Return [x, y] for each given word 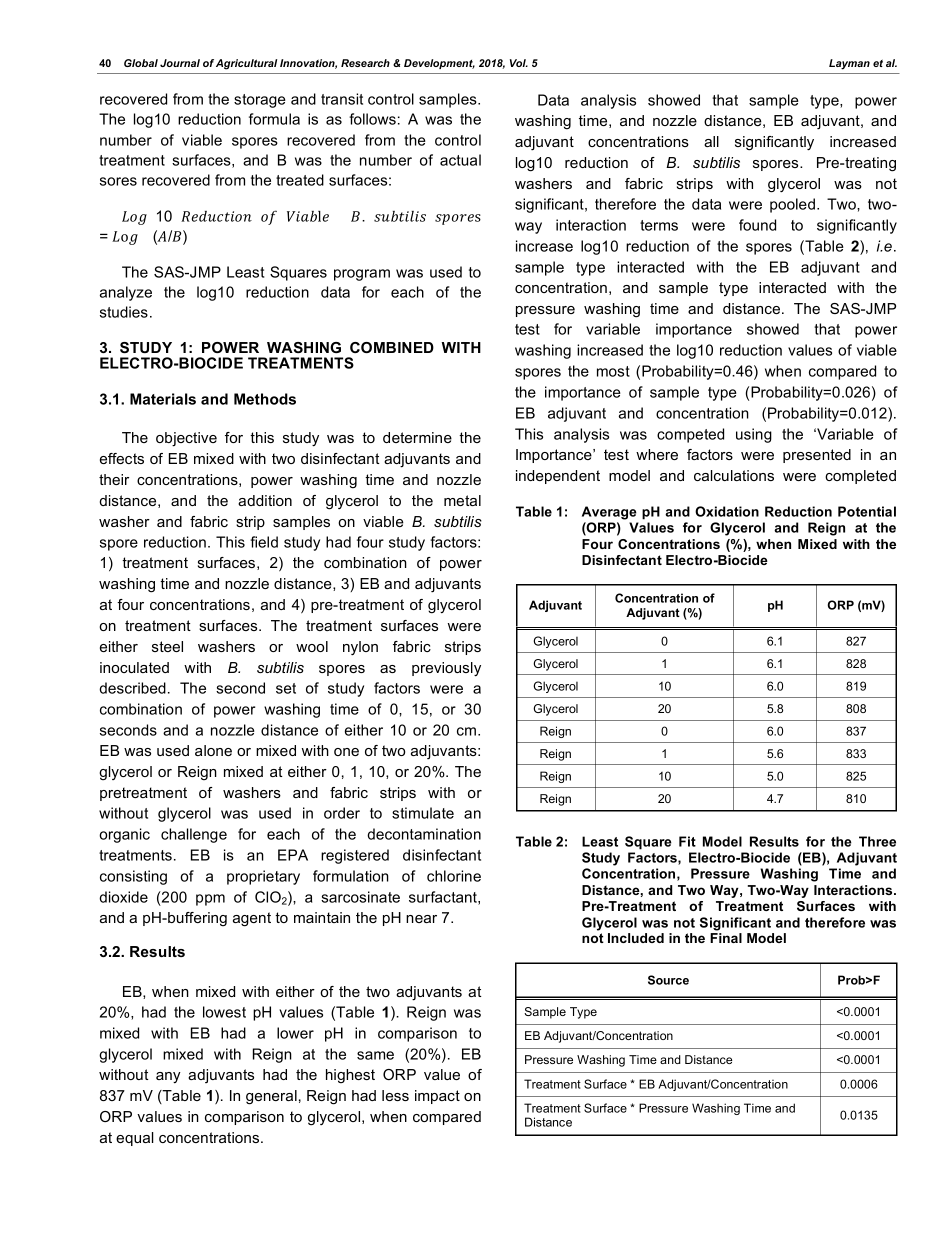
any [168, 1077]
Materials [163, 399]
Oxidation [727, 511]
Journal [180, 63]
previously [446, 669]
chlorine [454, 876]
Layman [849, 64]
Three [877, 841]
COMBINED [392, 347]
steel [167, 646]
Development [439, 64]
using [754, 435]
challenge [194, 835]
